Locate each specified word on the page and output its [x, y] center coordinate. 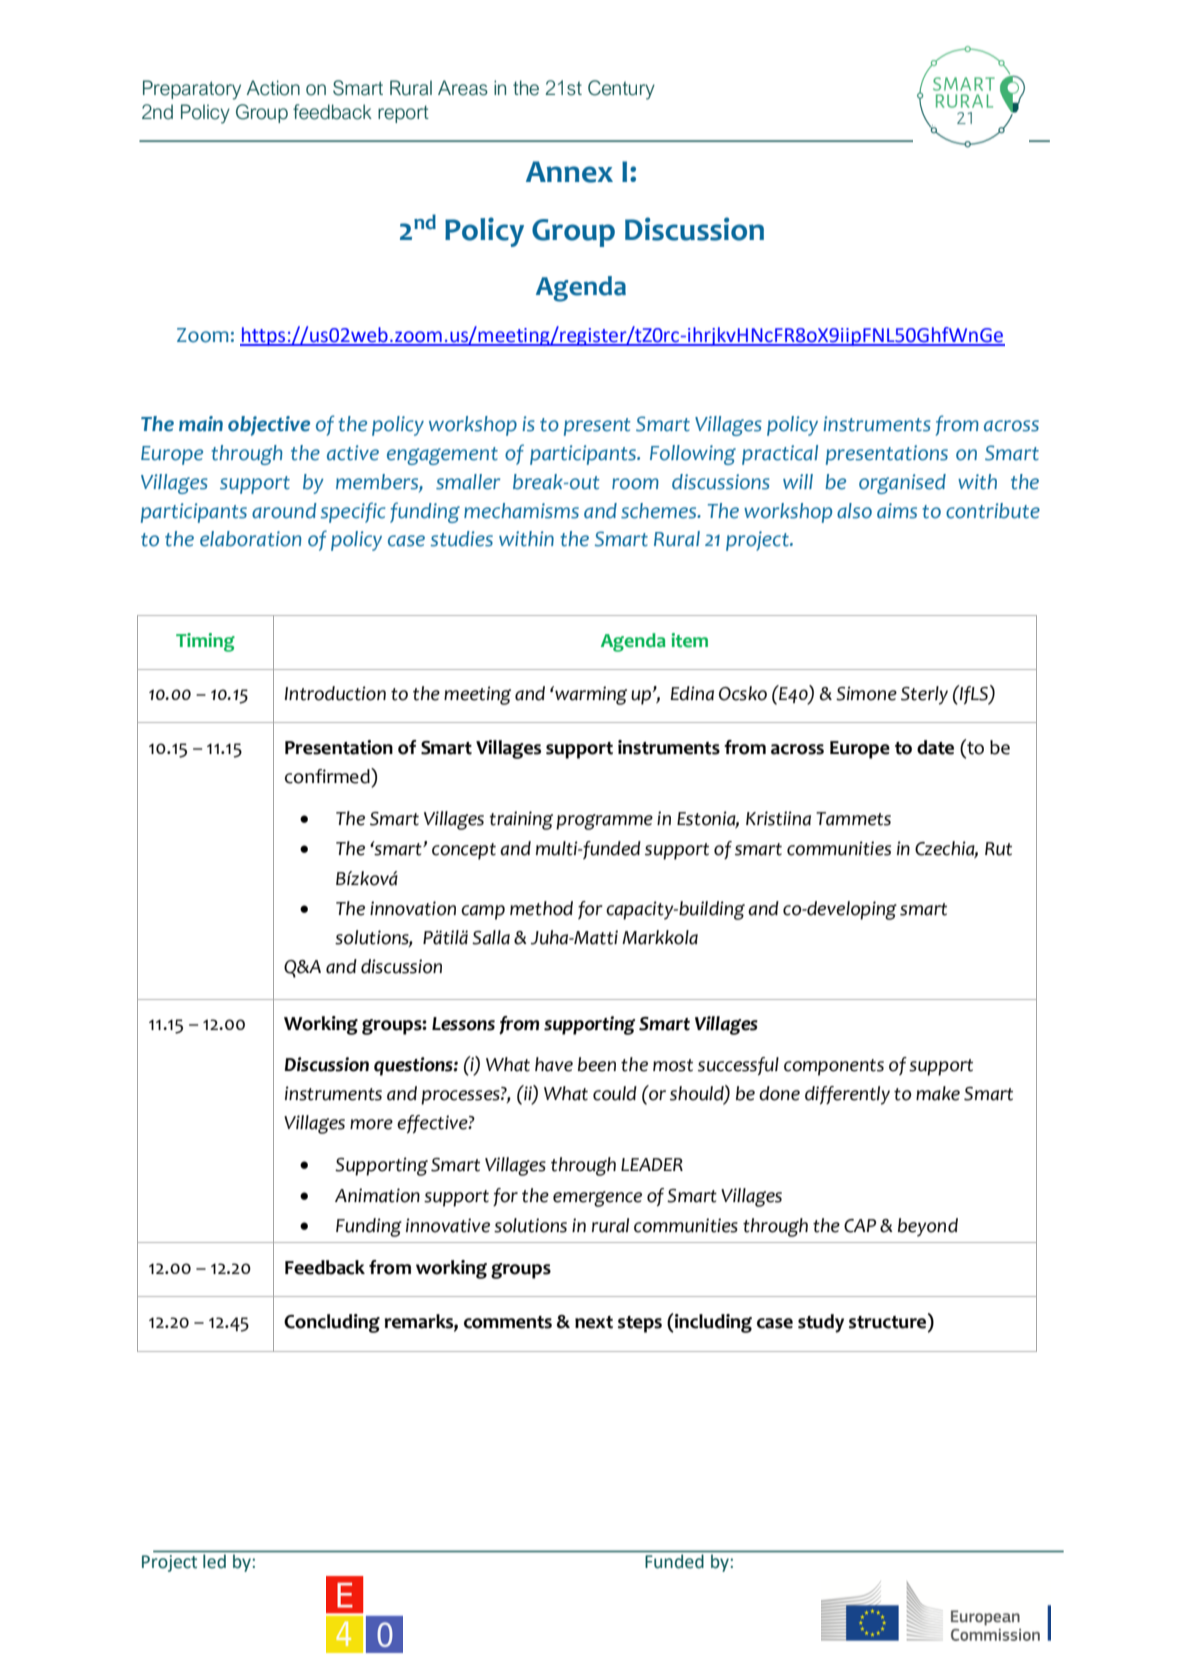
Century [621, 90]
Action [273, 88]
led [214, 1561]
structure [889, 1321]
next [594, 1322]
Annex [569, 172]
